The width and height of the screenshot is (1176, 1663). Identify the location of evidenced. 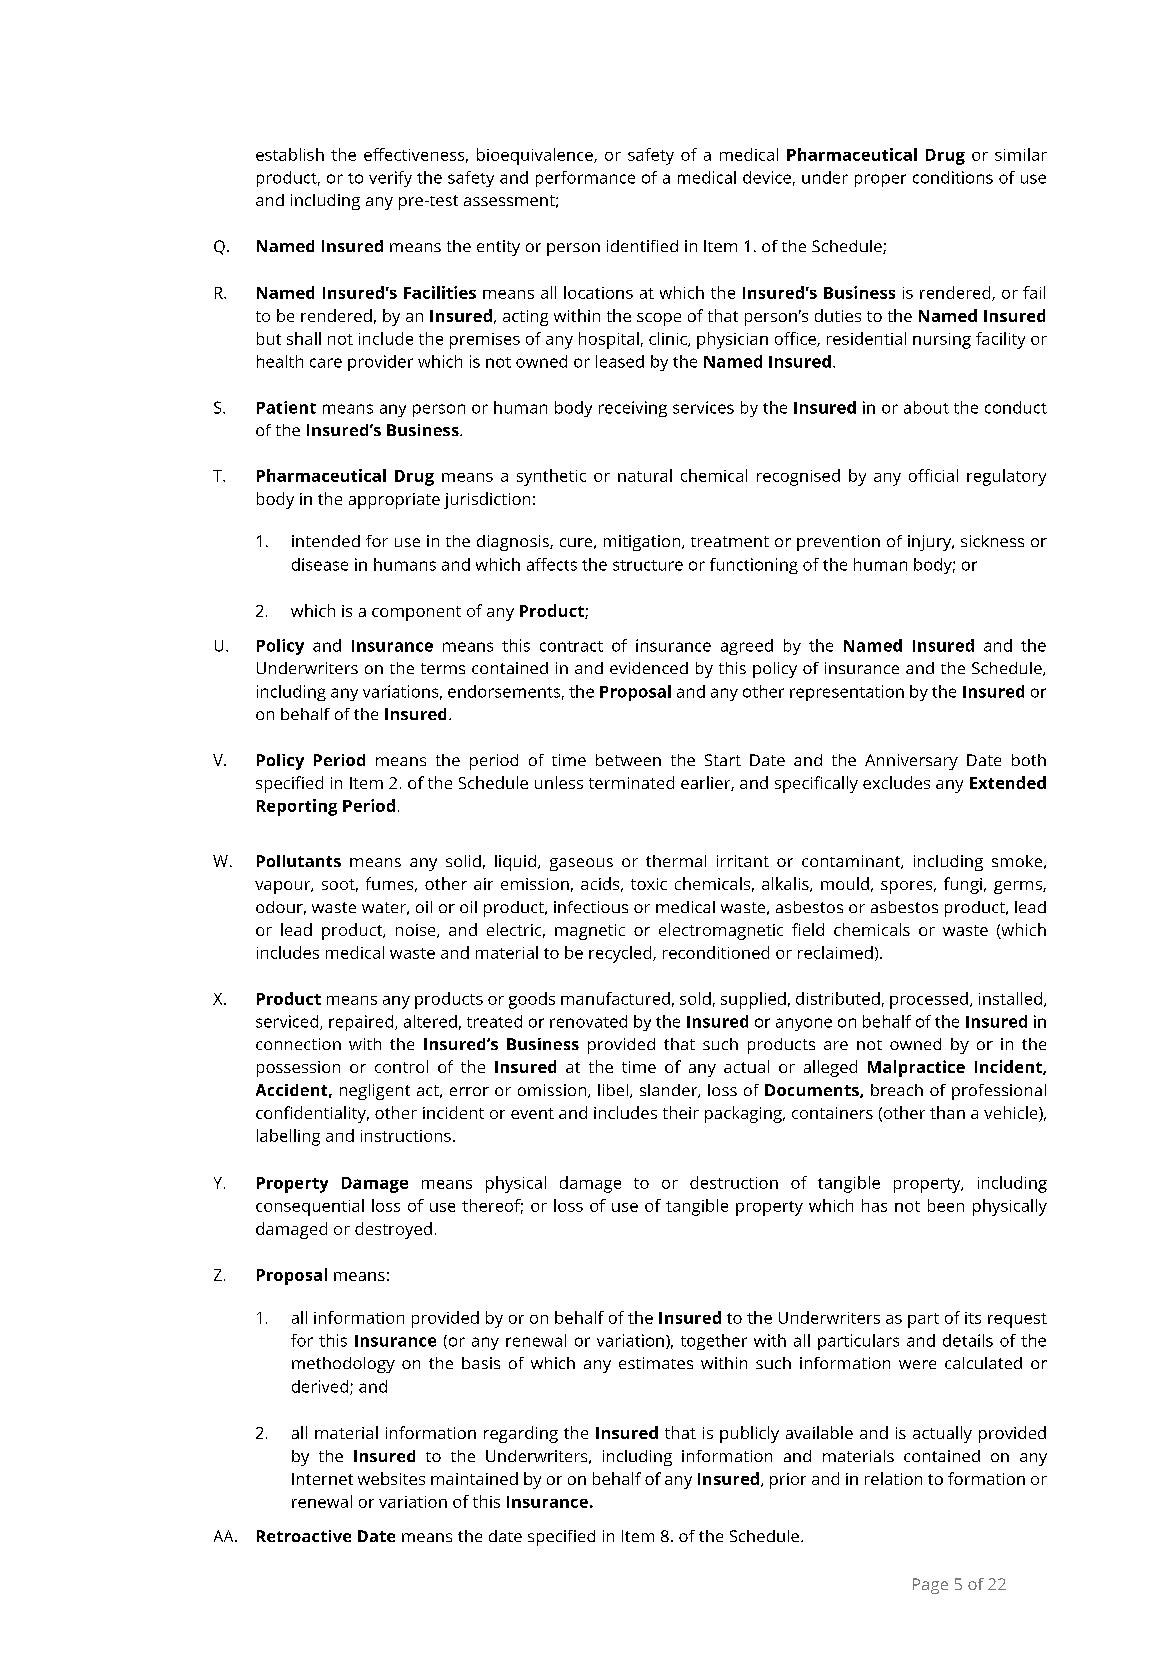
(649, 668).
